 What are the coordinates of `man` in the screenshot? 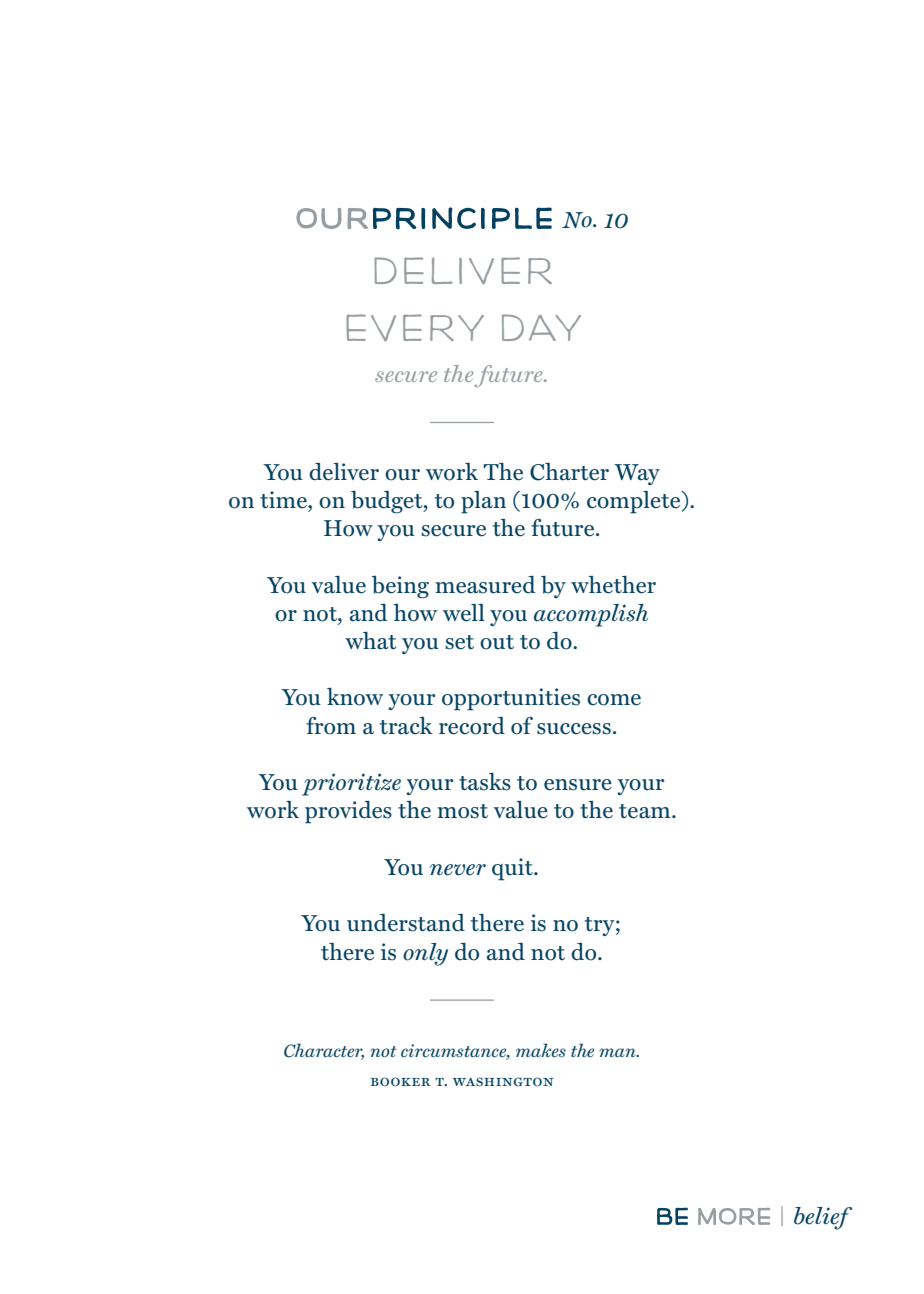 It's located at (618, 1052).
